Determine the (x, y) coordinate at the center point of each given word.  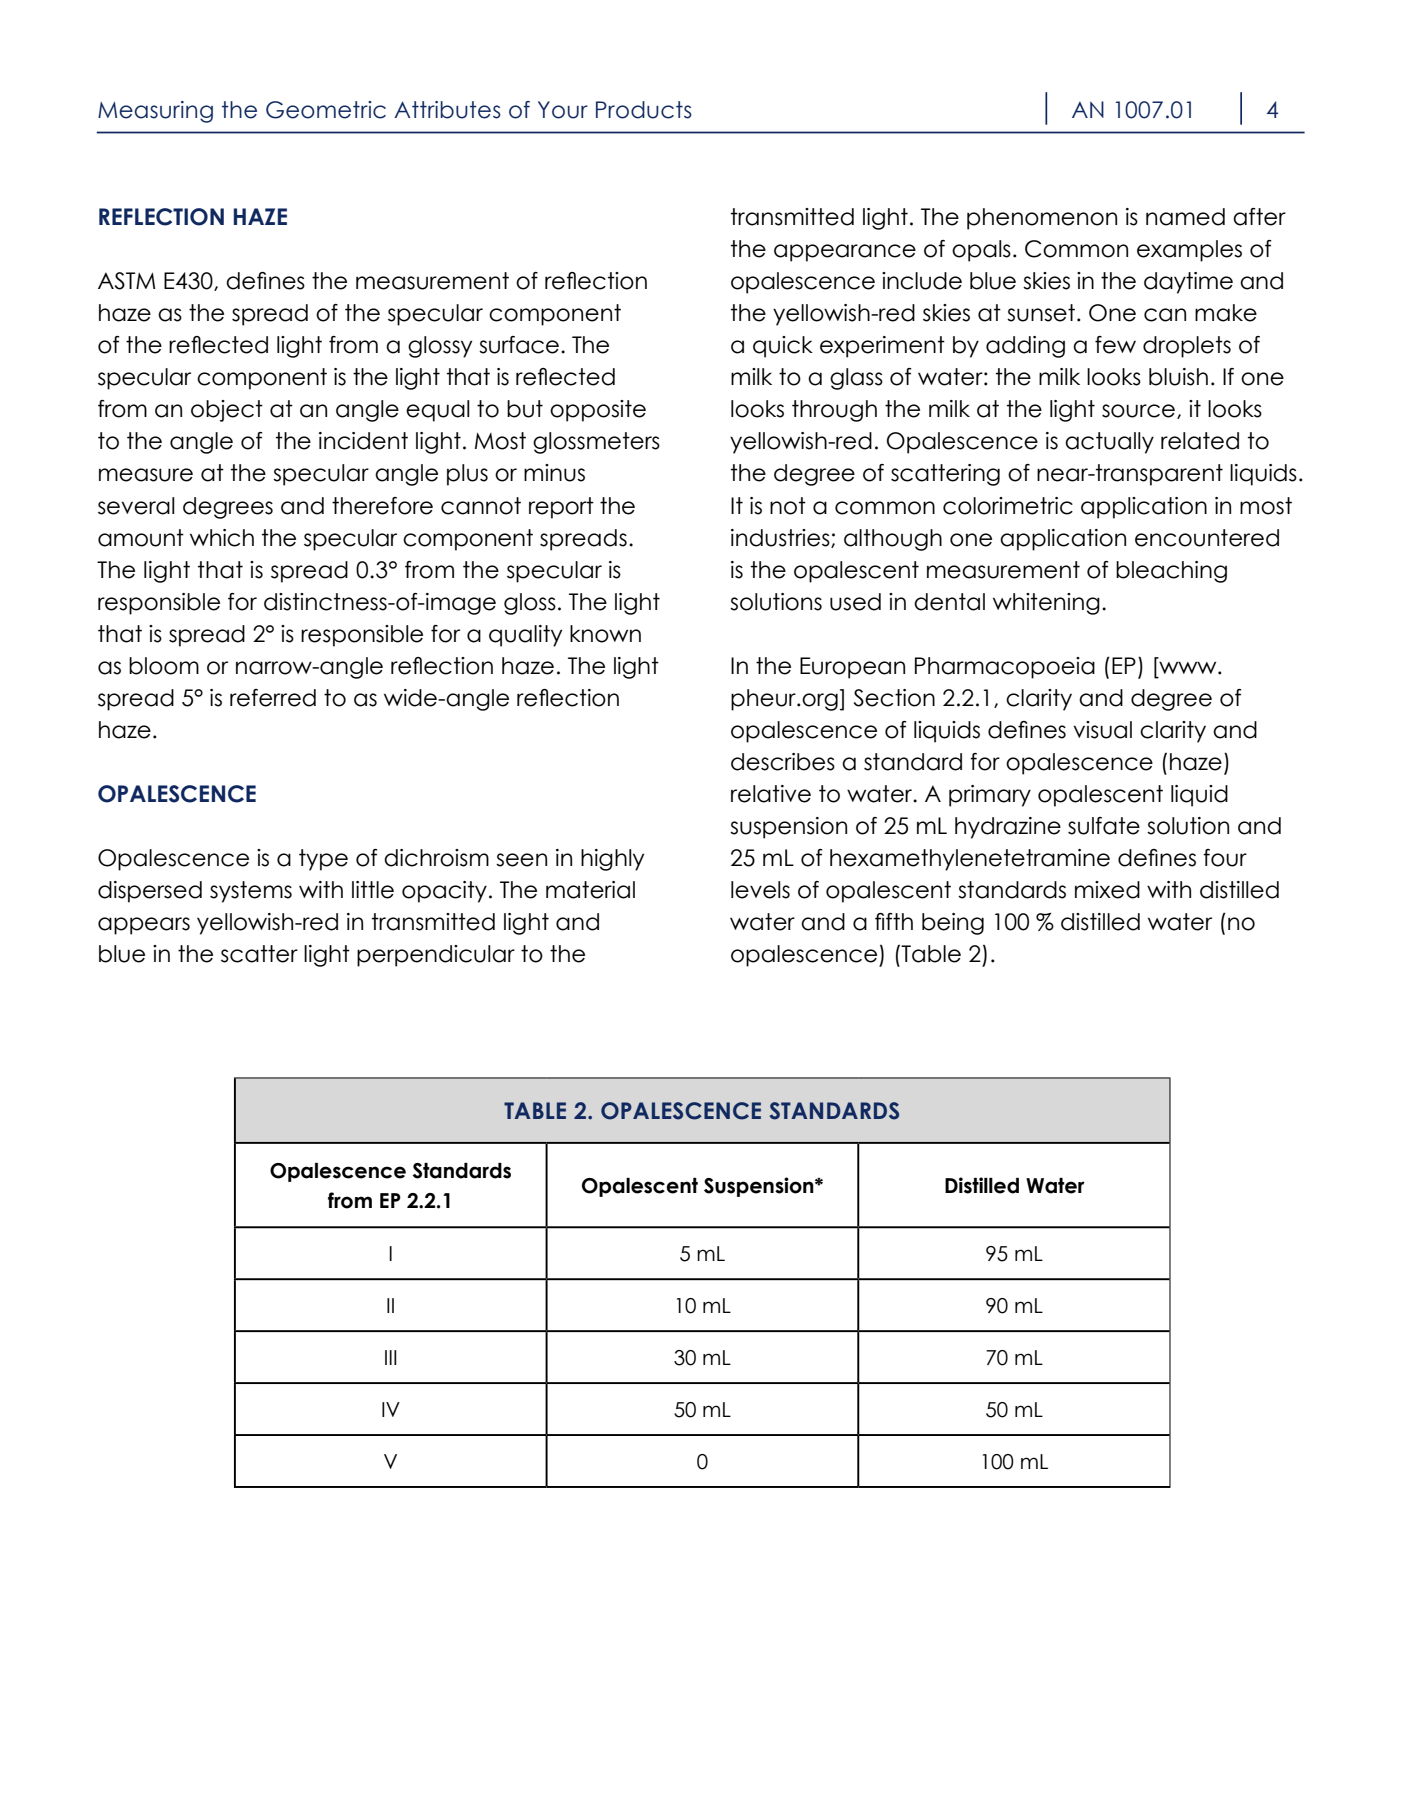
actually (1109, 443)
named (1185, 217)
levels (760, 890)
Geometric (326, 110)
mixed (1107, 890)
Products (644, 110)
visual (1102, 730)
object (227, 411)
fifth (894, 921)
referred (273, 698)
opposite (598, 411)
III (391, 1357)
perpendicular (436, 956)
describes (783, 762)
